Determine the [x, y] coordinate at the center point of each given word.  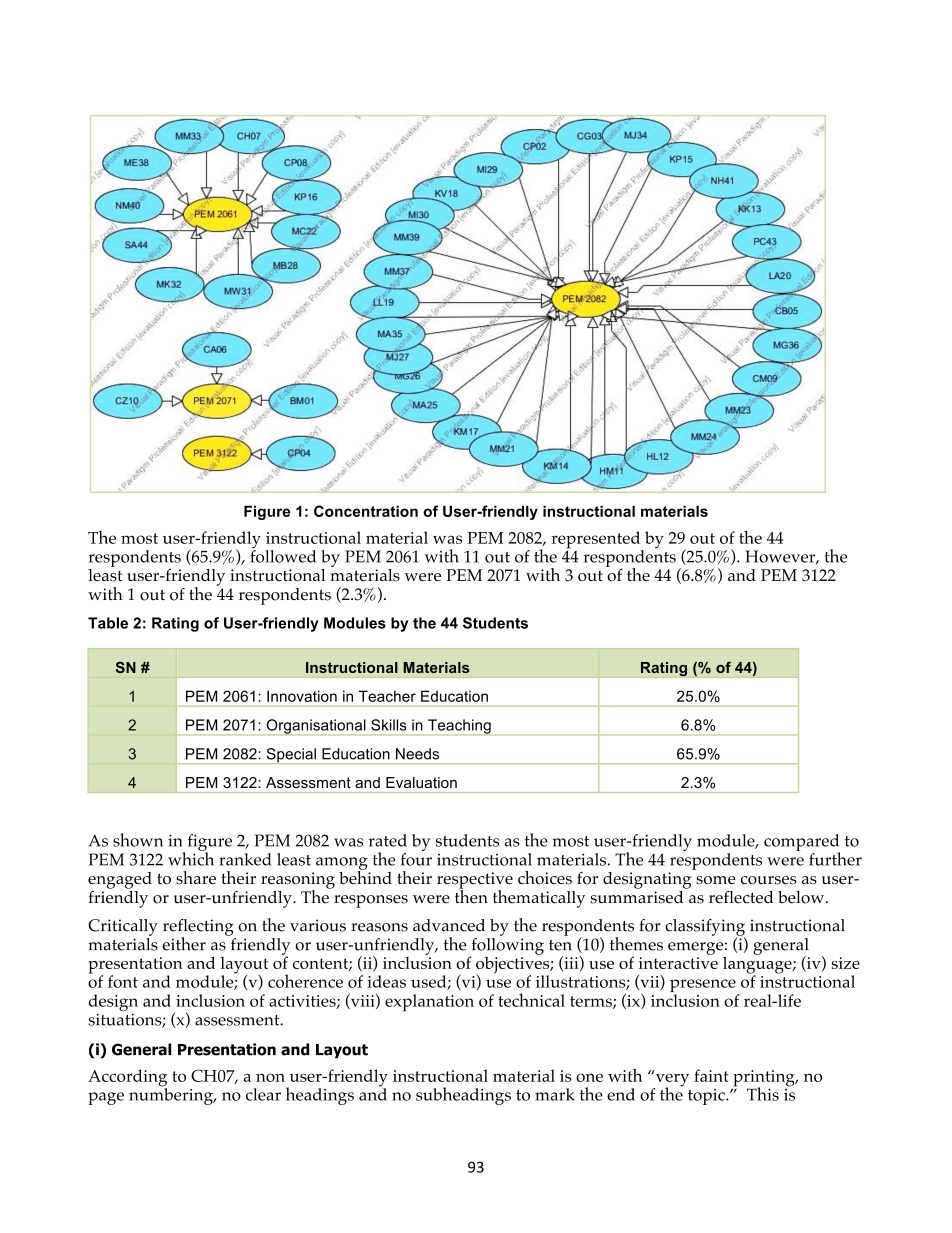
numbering [172, 1095]
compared [802, 843]
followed [283, 555]
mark [555, 1094]
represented [597, 541]
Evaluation [421, 782]
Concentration [366, 511]
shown [138, 840]
